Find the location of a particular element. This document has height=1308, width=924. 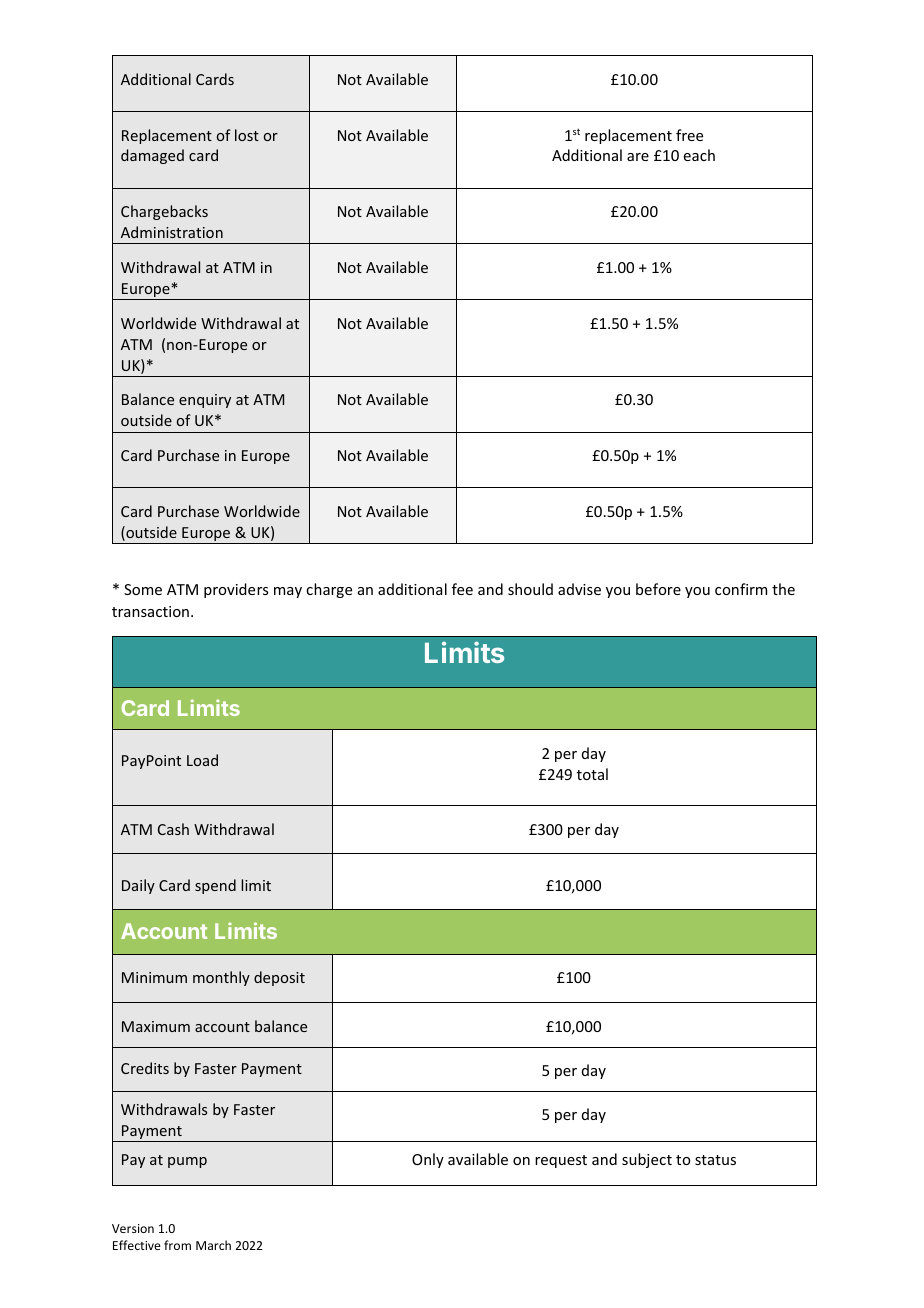

Only is located at coordinates (428, 1160).
